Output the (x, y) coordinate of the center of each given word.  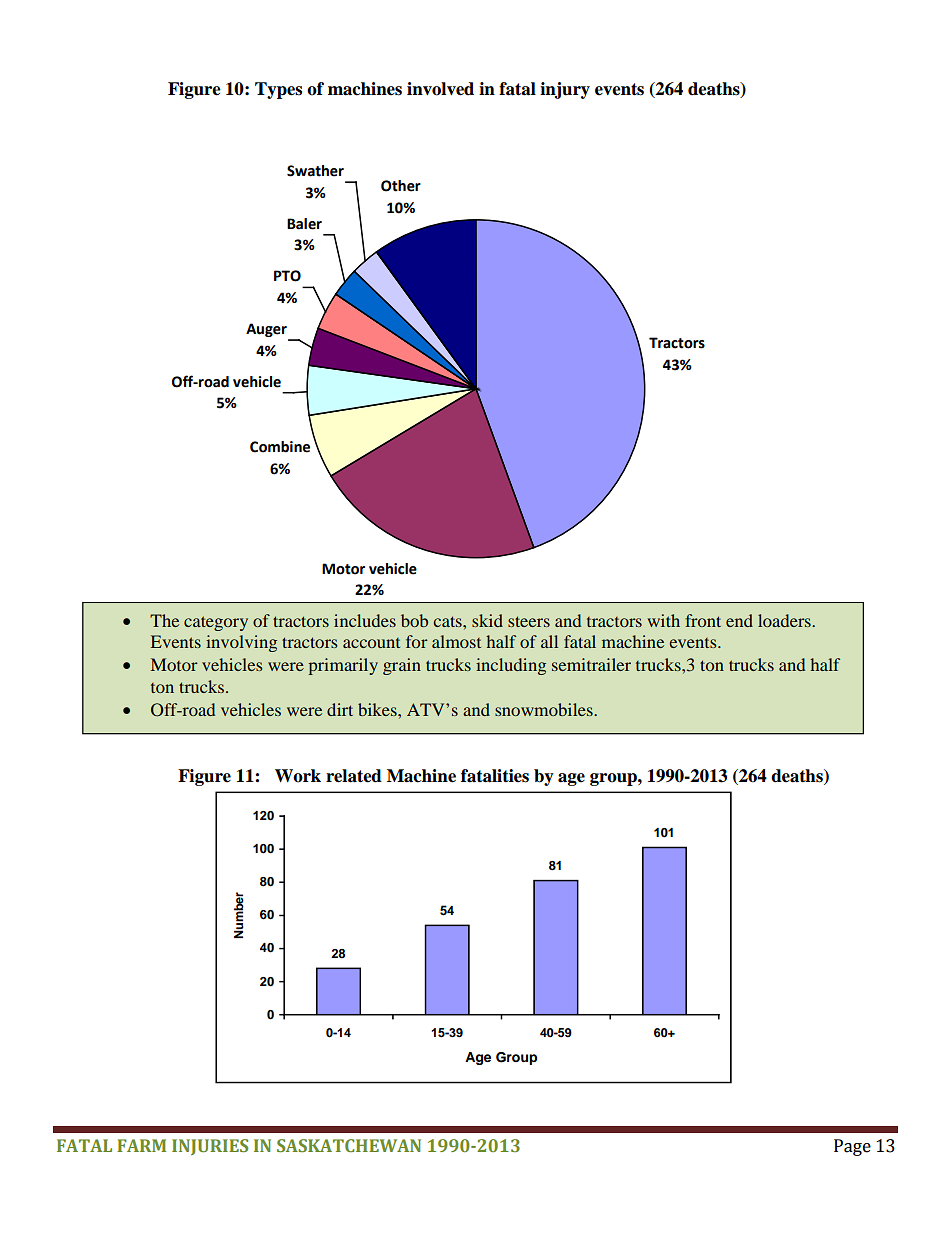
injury (565, 90)
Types (278, 90)
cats (448, 621)
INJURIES (210, 1147)
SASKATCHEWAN (349, 1145)
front (703, 620)
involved (440, 89)
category (216, 623)
